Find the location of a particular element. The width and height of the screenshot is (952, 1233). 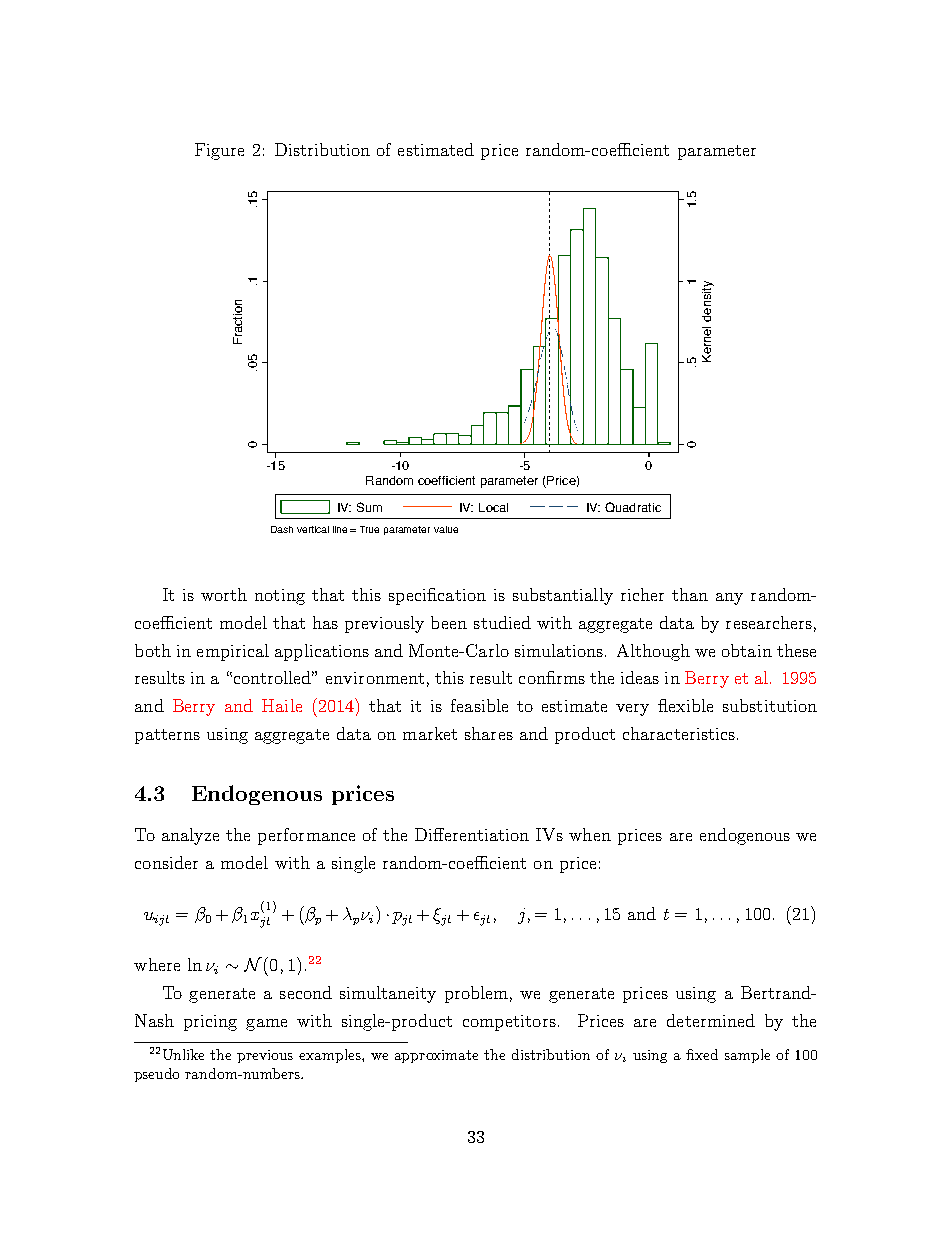

been is located at coordinates (449, 622).
